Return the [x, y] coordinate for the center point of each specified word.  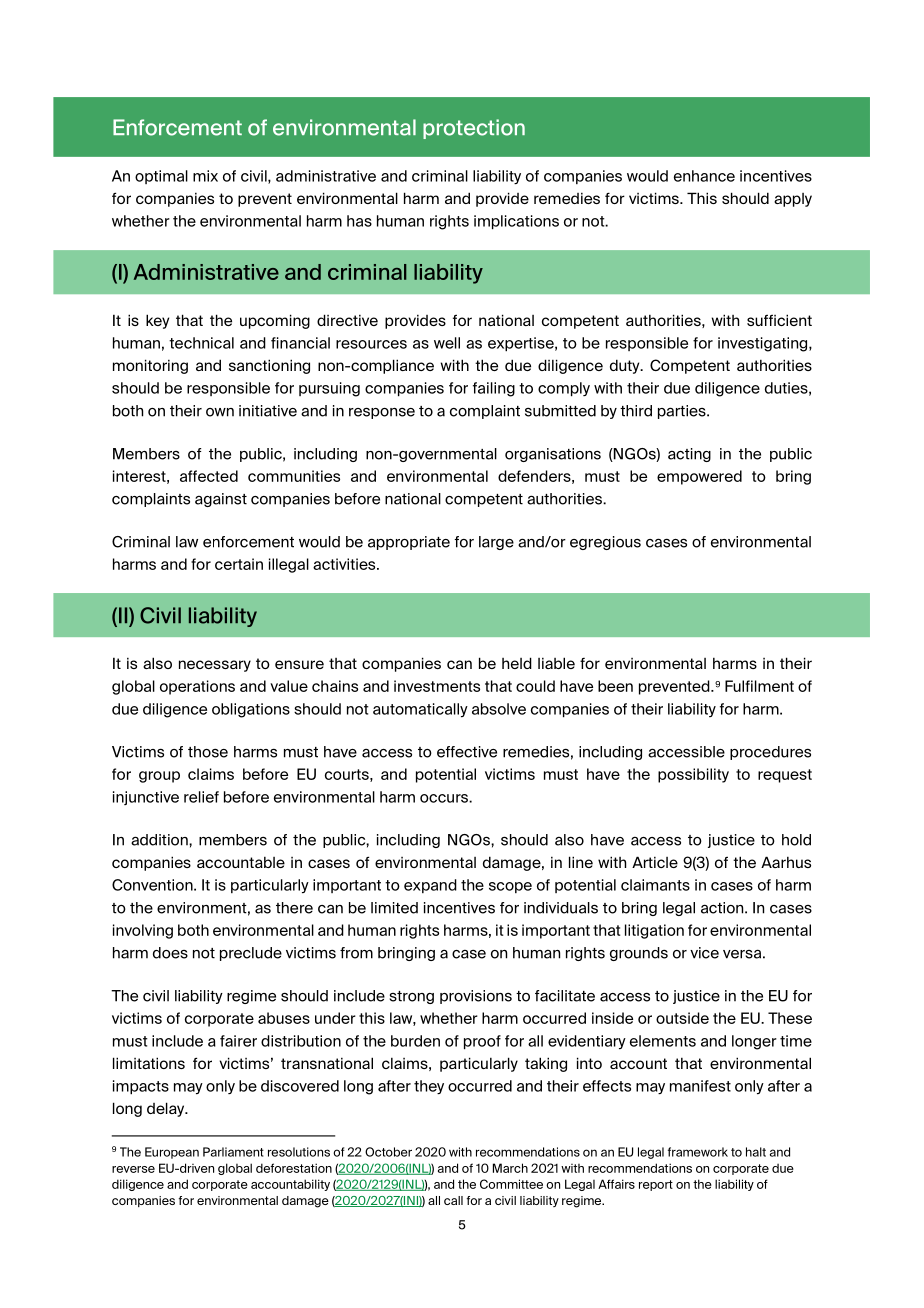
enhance [704, 176]
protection [474, 129]
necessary [215, 666]
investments [437, 686]
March [510, 1168]
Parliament [233, 1152]
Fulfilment [759, 686]
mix [205, 176]
